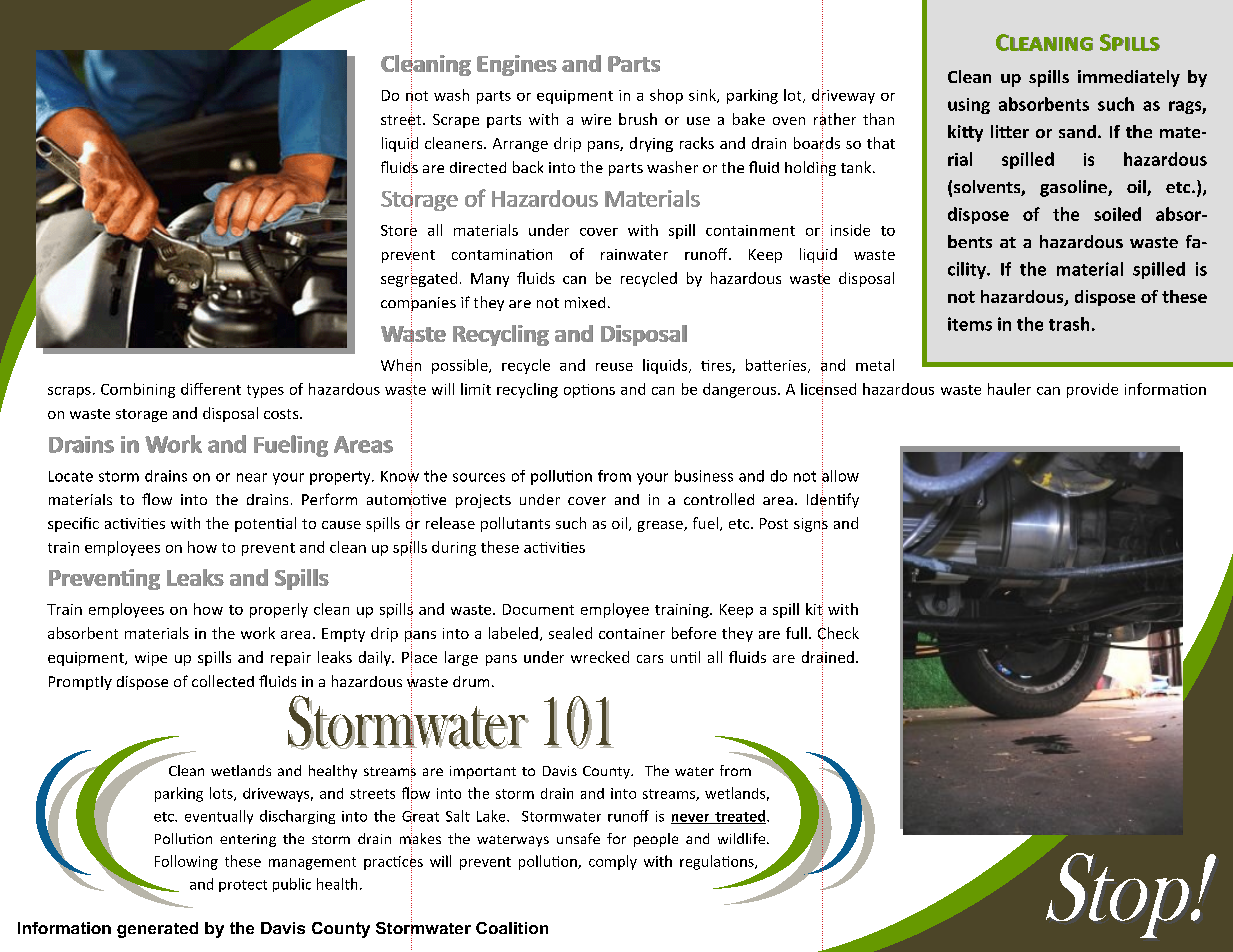 This screenshot has height=952, width=1233. I want to click on regulations, so click(718, 862).
